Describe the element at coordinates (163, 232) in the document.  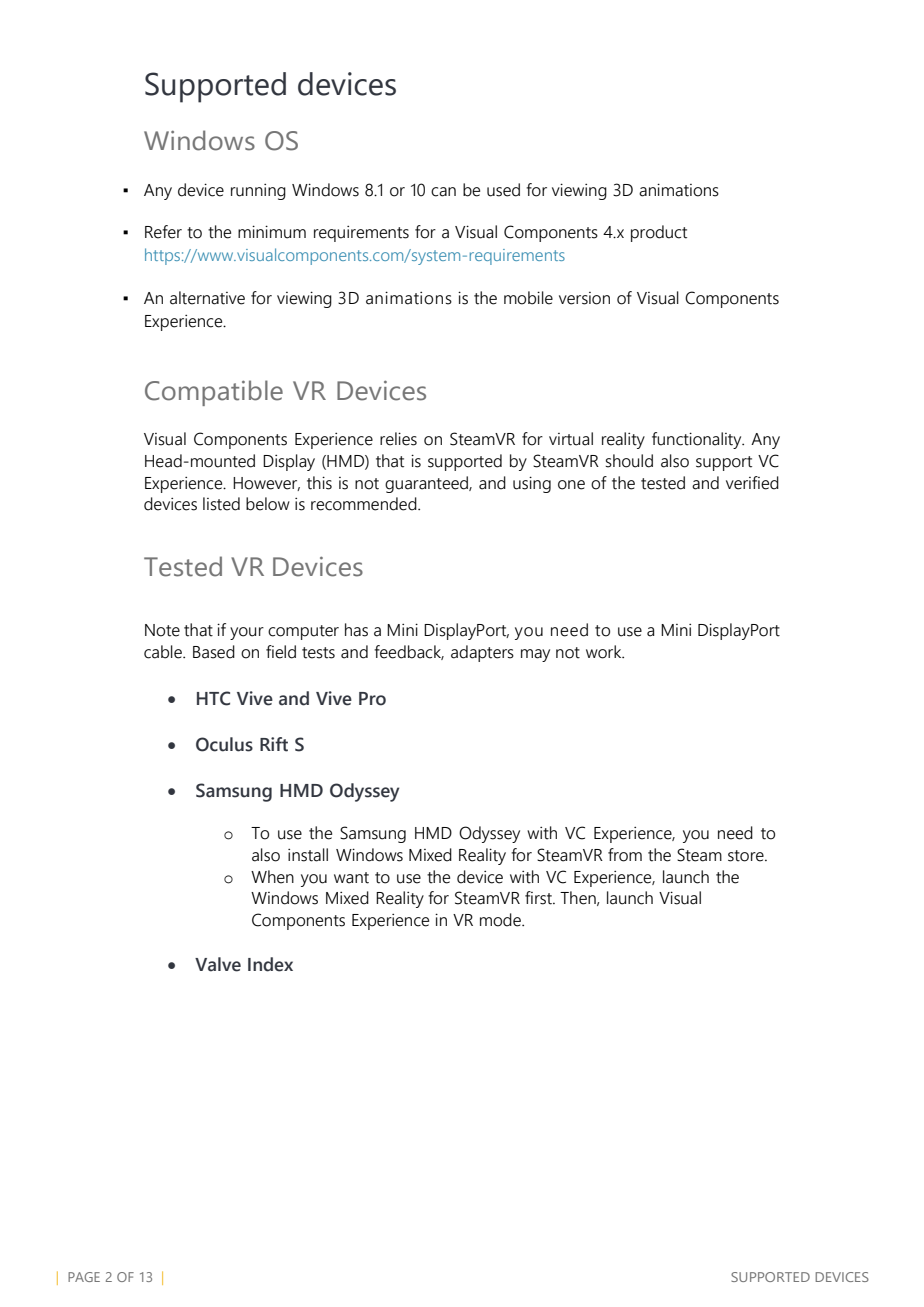
I see `Refer` at that location.
